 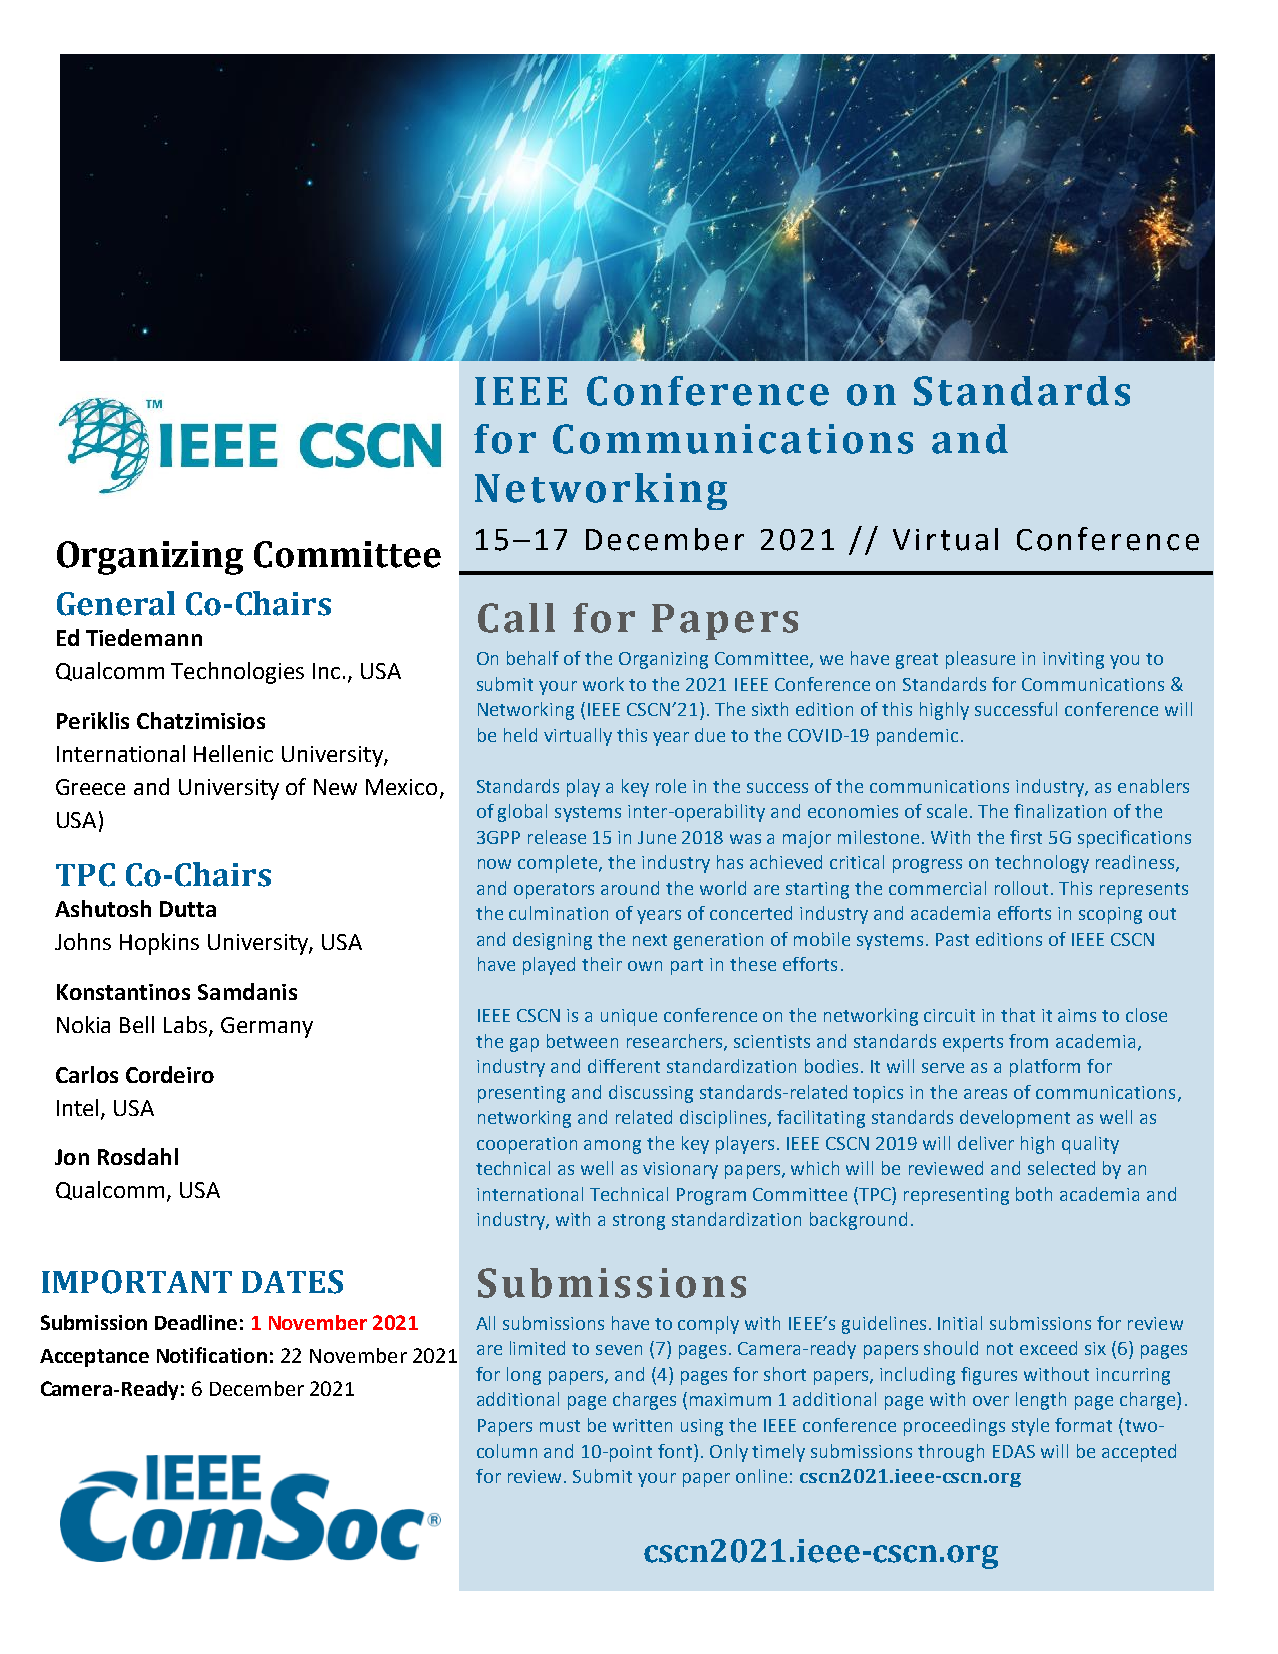 I want to click on font, so click(x=676, y=1451).
